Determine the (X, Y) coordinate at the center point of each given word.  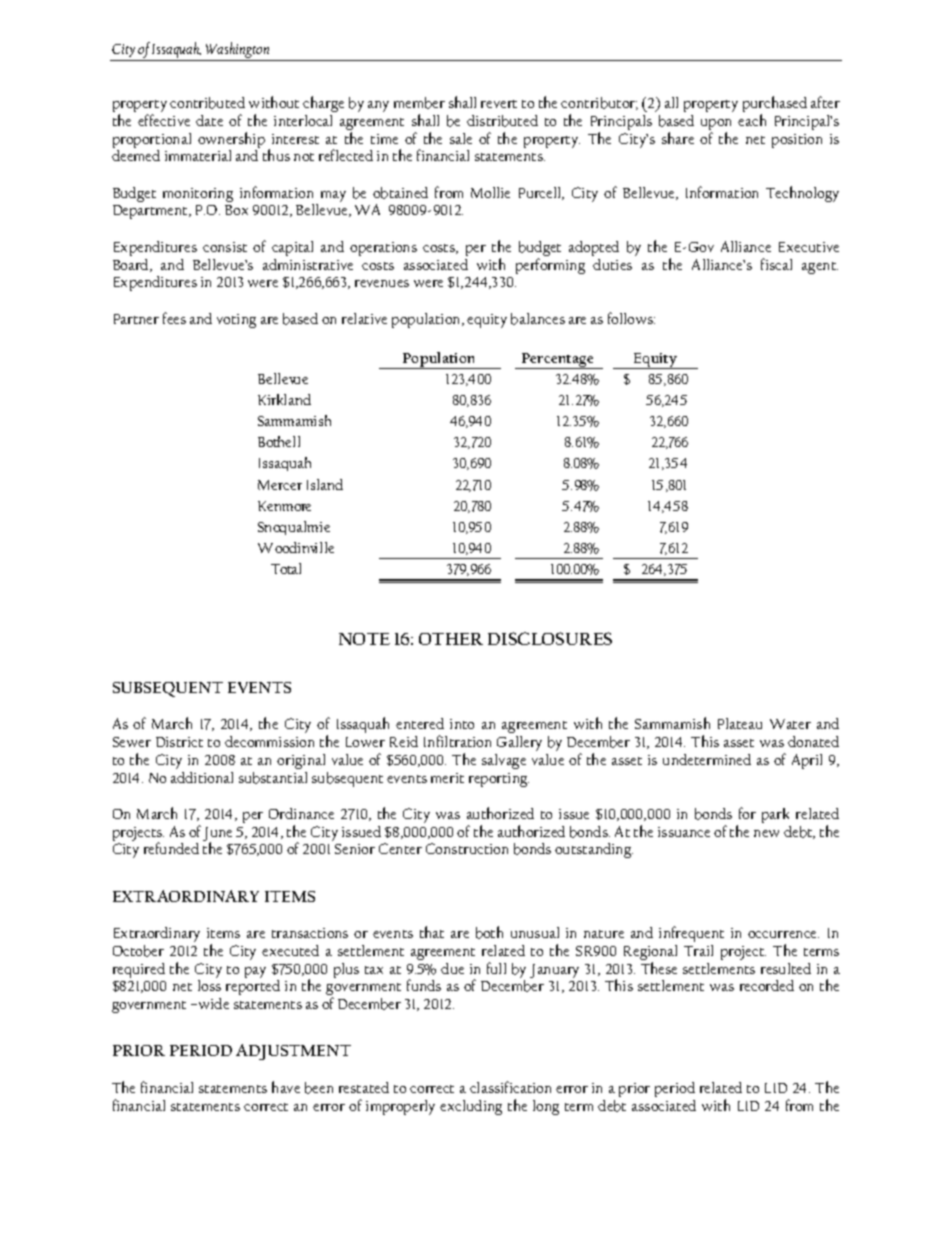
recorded (767, 985)
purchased (775, 105)
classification (510, 1087)
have (286, 1087)
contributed (207, 103)
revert (499, 104)
